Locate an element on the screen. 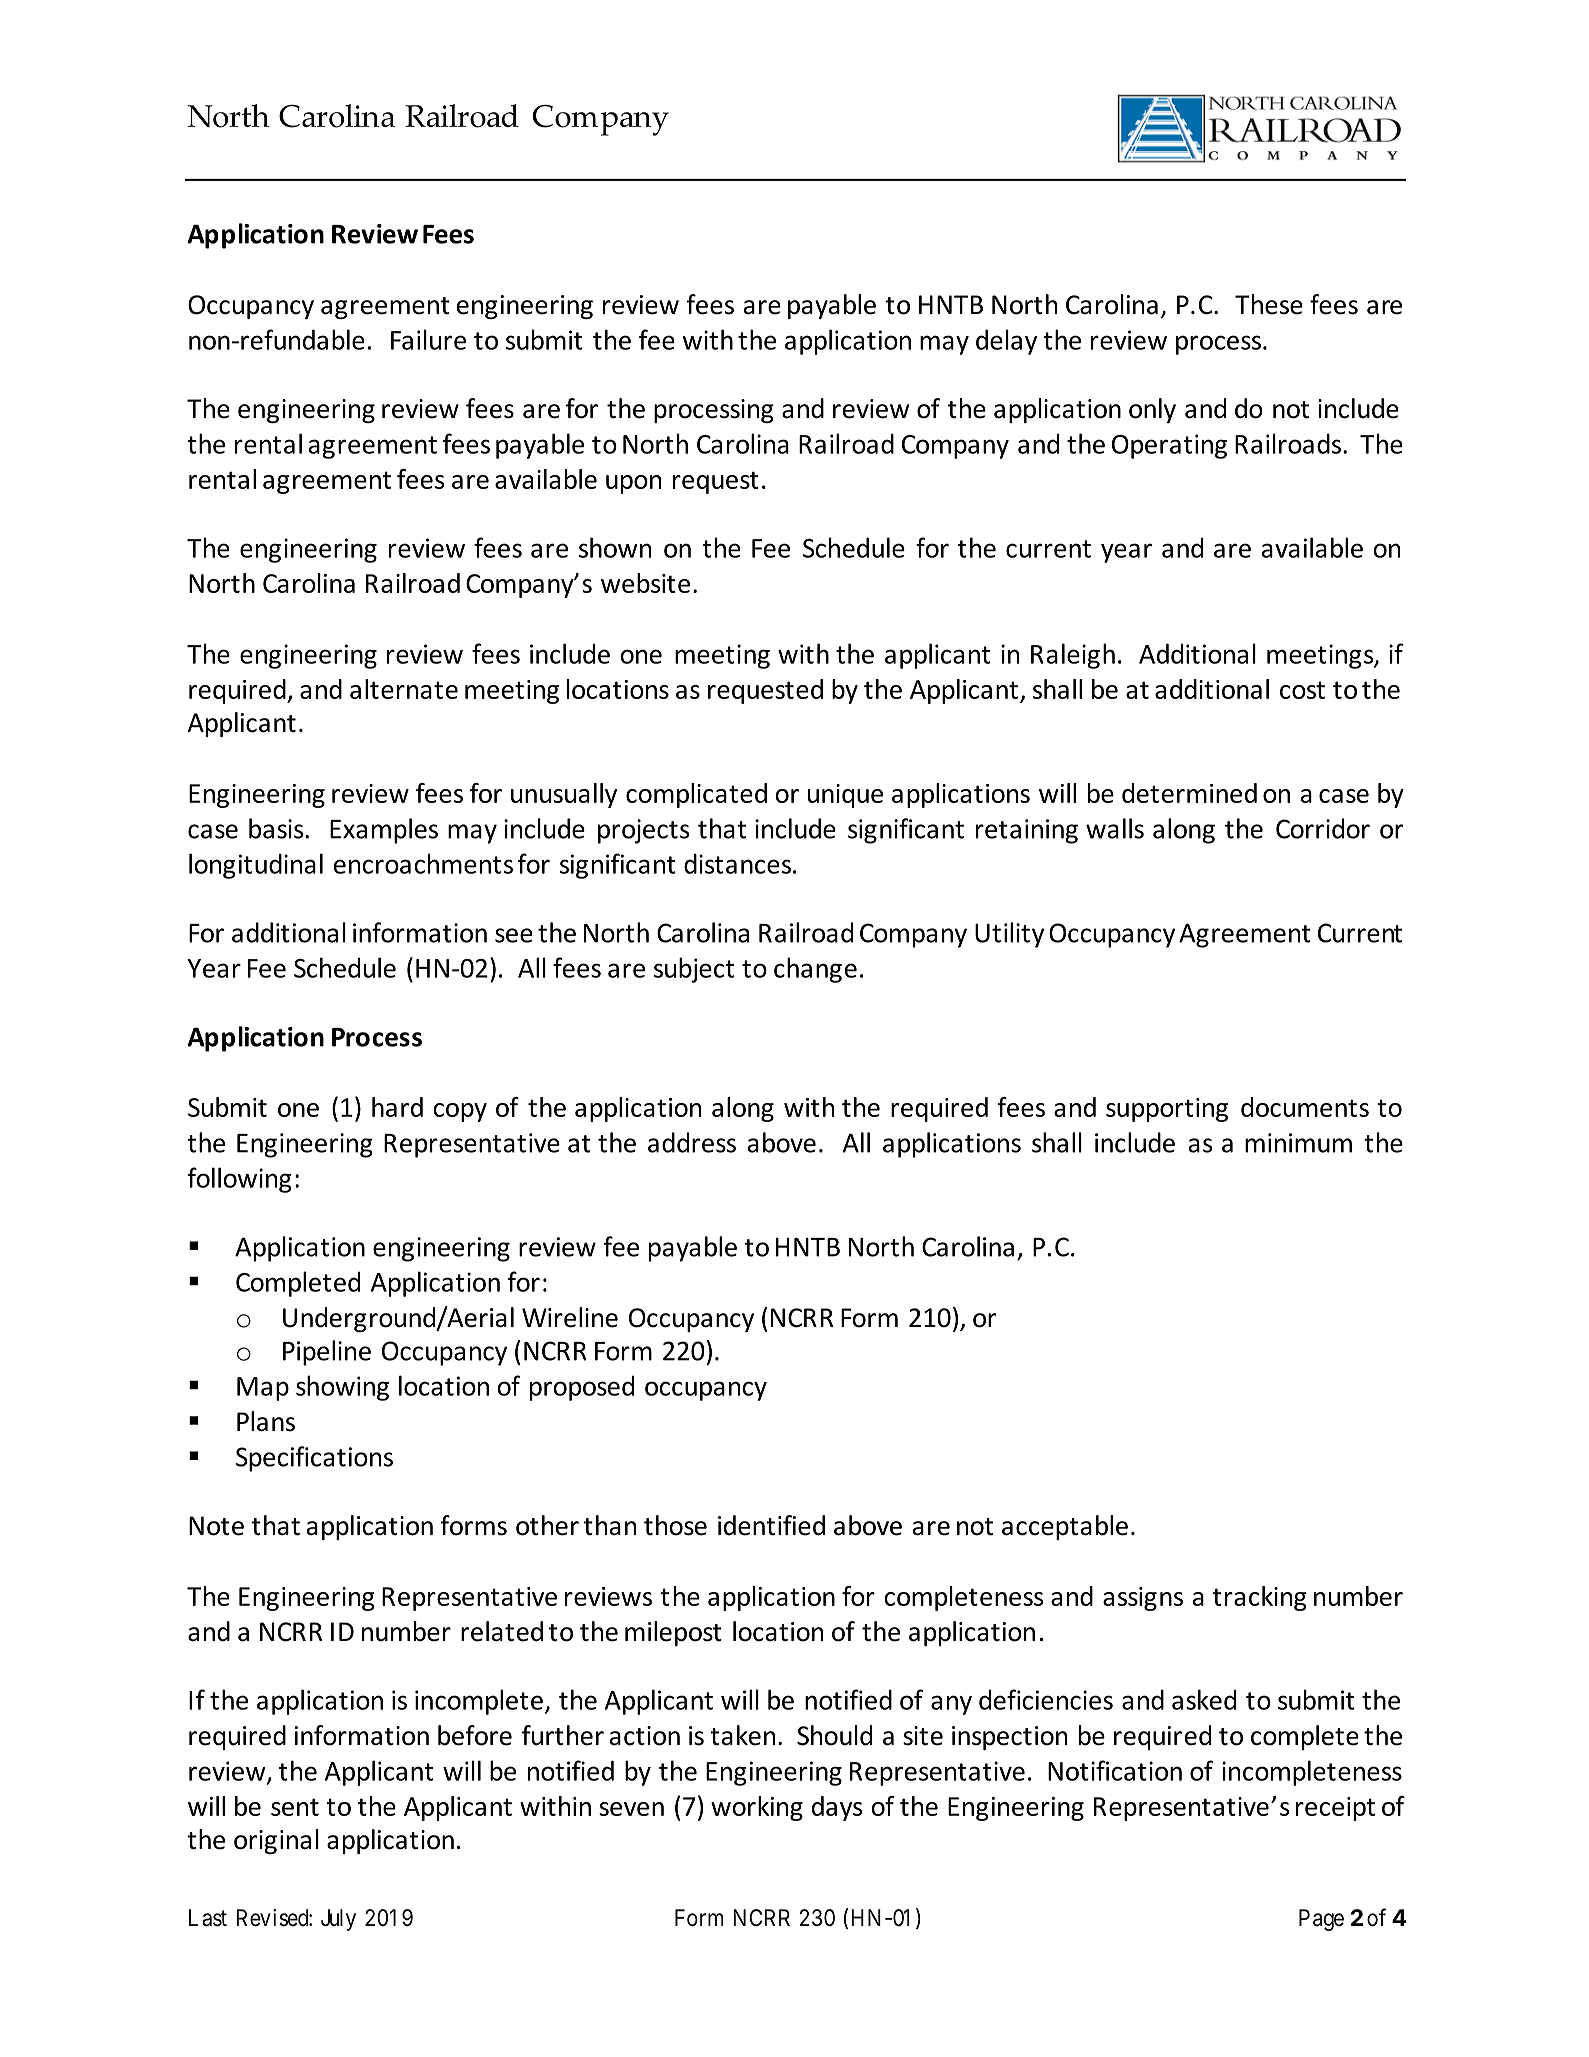 The height and width of the screenshot is (2057, 1589). hard is located at coordinates (397, 1107).
